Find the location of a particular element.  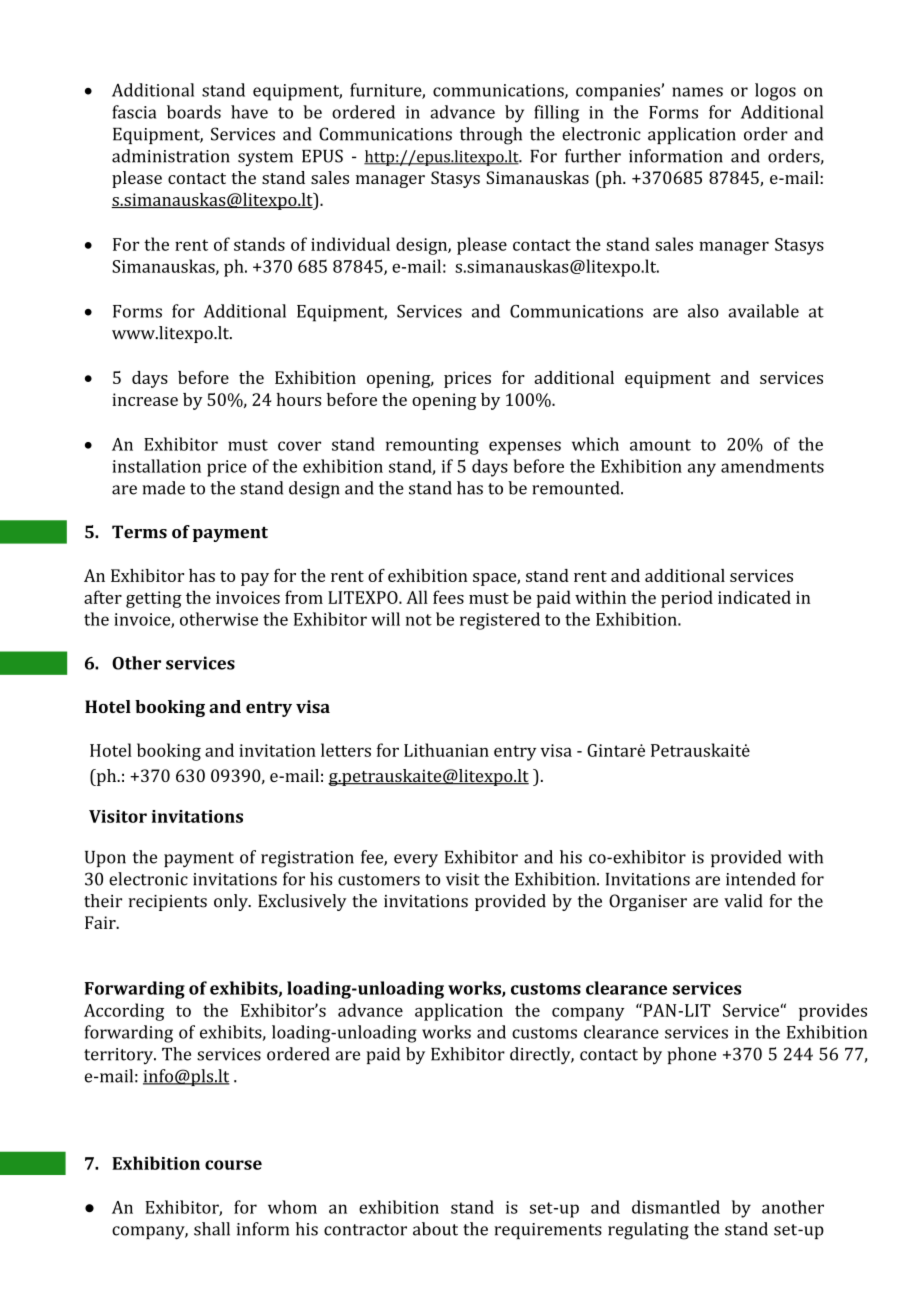

amendments is located at coordinates (772, 466).
